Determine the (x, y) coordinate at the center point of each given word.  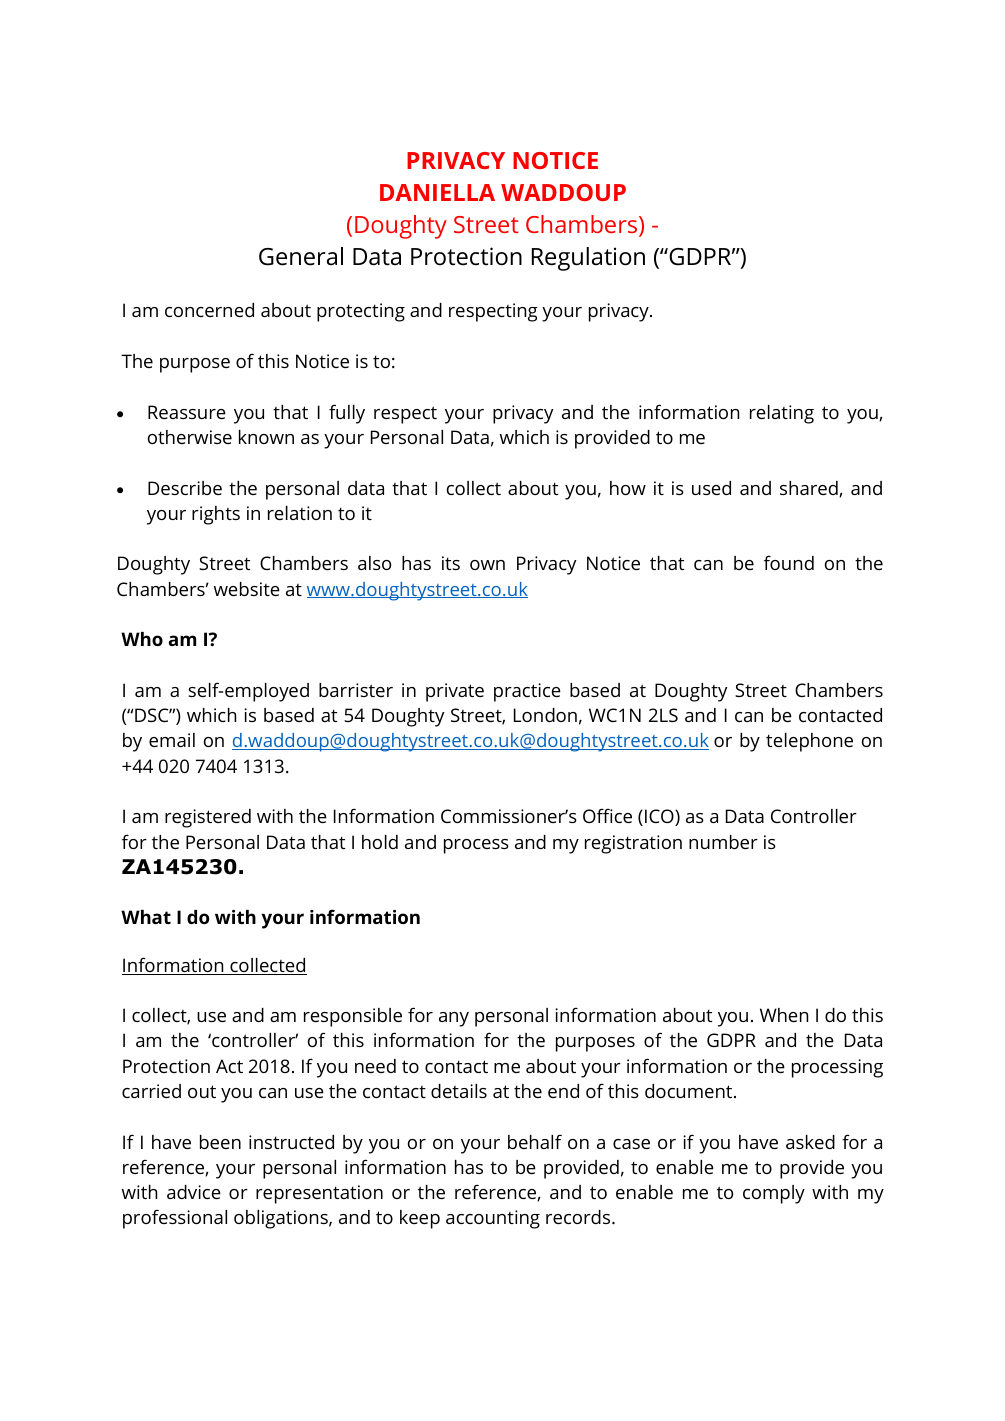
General (301, 256)
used (711, 488)
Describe (185, 488)
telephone (809, 742)
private (455, 692)
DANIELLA (437, 192)
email (172, 740)
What (146, 917)
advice (194, 1192)
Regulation (588, 259)
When (784, 1015)
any (454, 1019)
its (451, 563)
